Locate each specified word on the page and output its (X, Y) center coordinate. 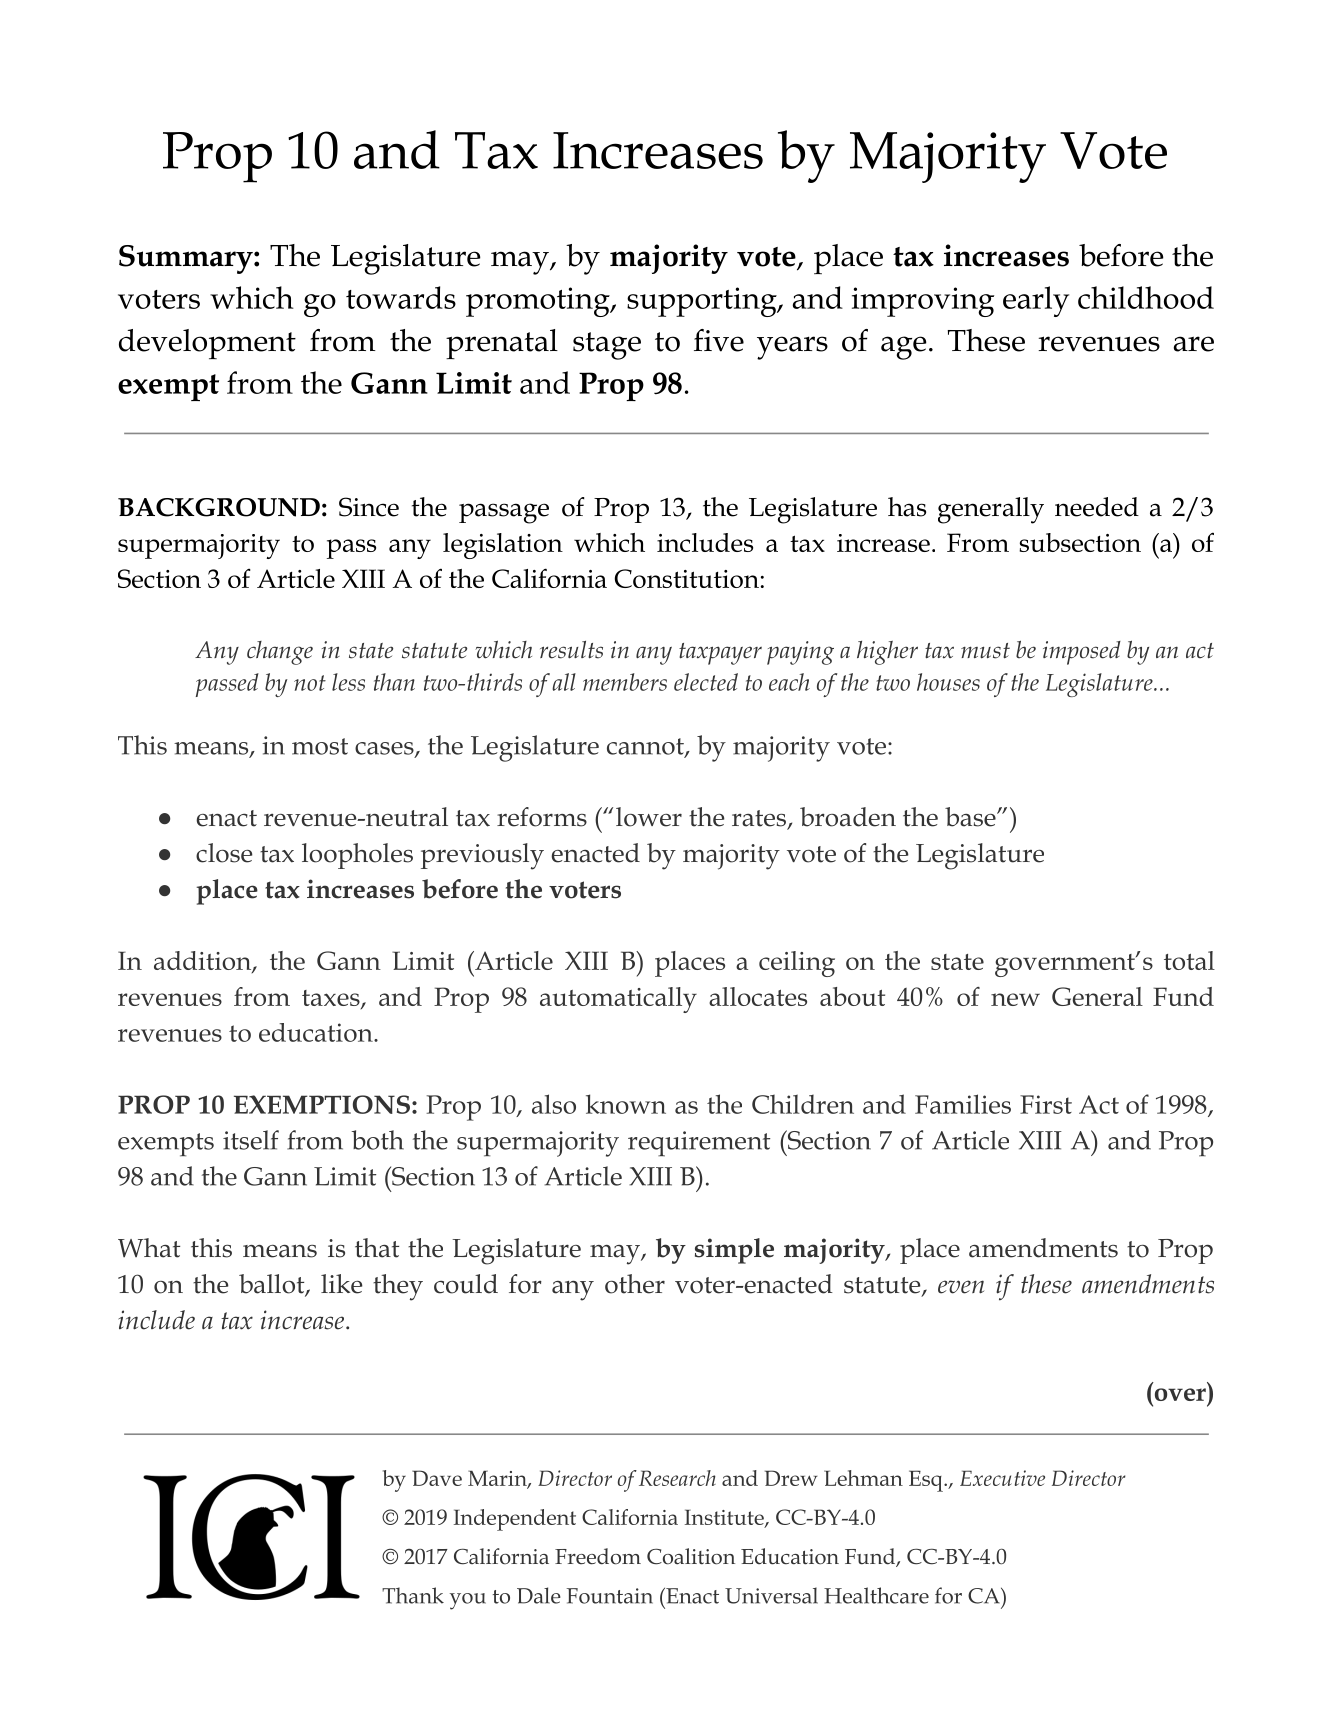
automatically (618, 1000)
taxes (332, 999)
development (207, 344)
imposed (1082, 653)
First (1046, 1104)
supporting (703, 302)
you (468, 1601)
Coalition (691, 1556)
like (342, 1284)
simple (734, 1251)
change (280, 653)
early (1036, 301)
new (1015, 999)
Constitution (687, 578)
